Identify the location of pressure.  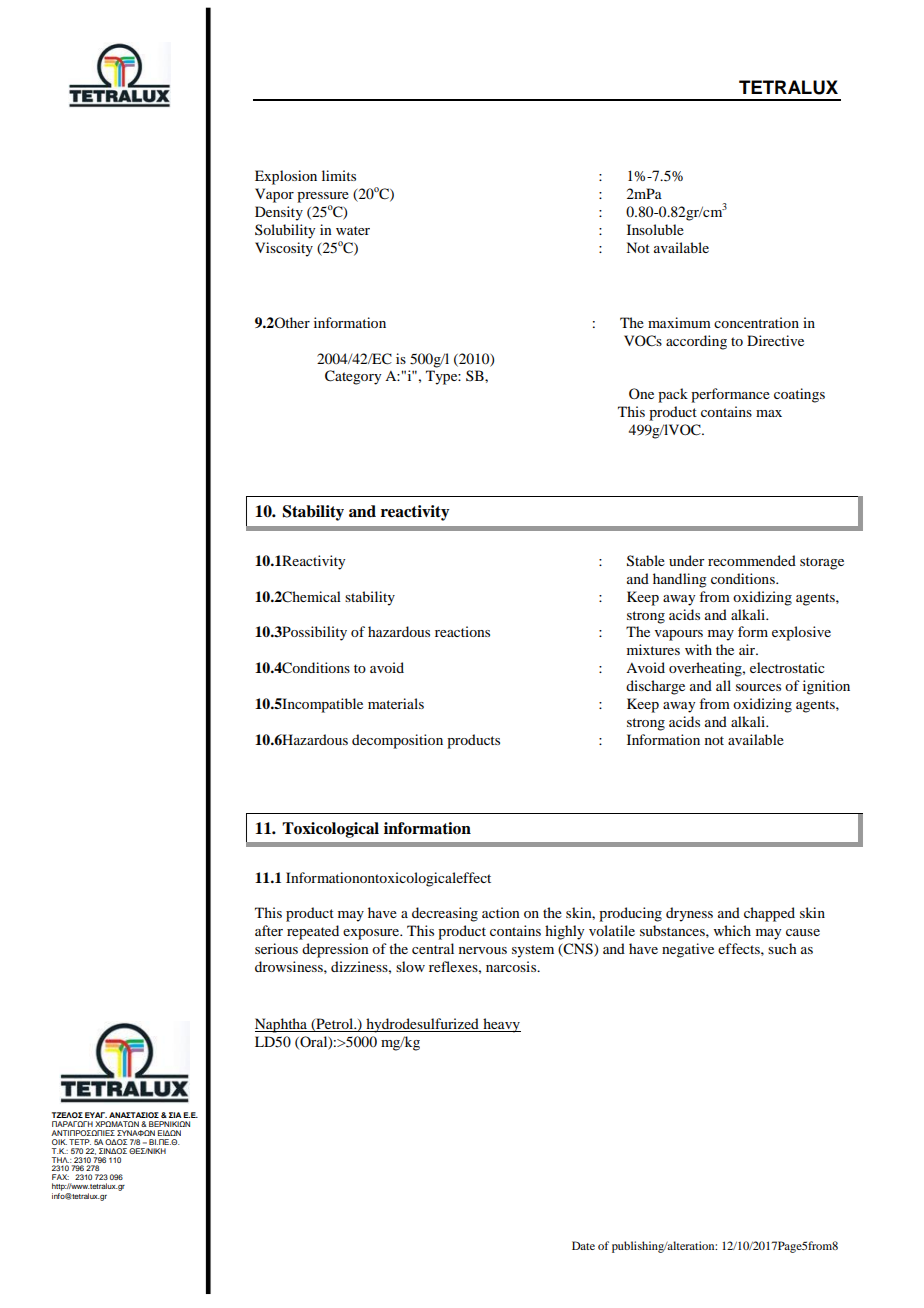
(323, 197).
